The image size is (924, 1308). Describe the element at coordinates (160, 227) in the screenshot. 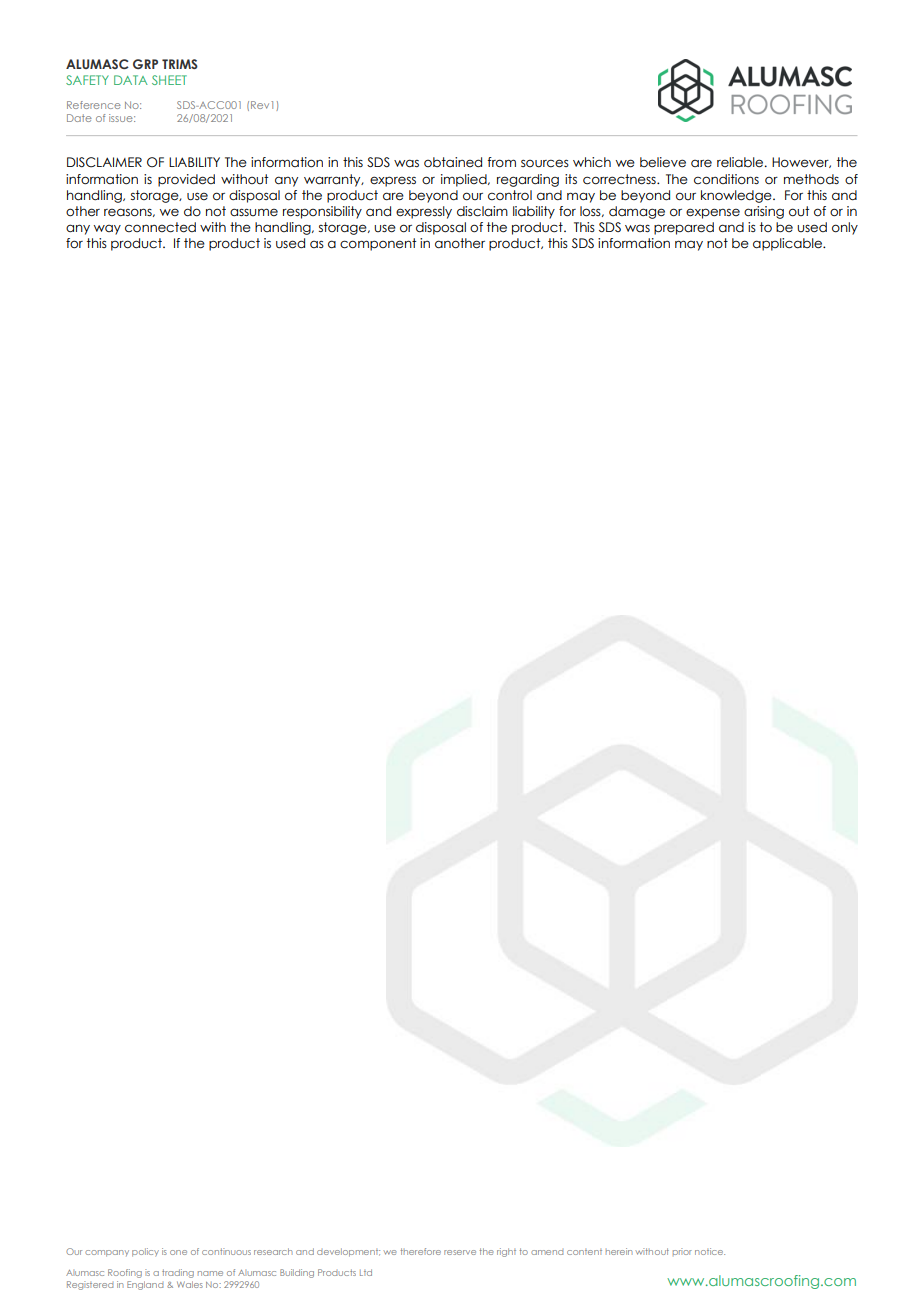

I see `connected` at that location.
